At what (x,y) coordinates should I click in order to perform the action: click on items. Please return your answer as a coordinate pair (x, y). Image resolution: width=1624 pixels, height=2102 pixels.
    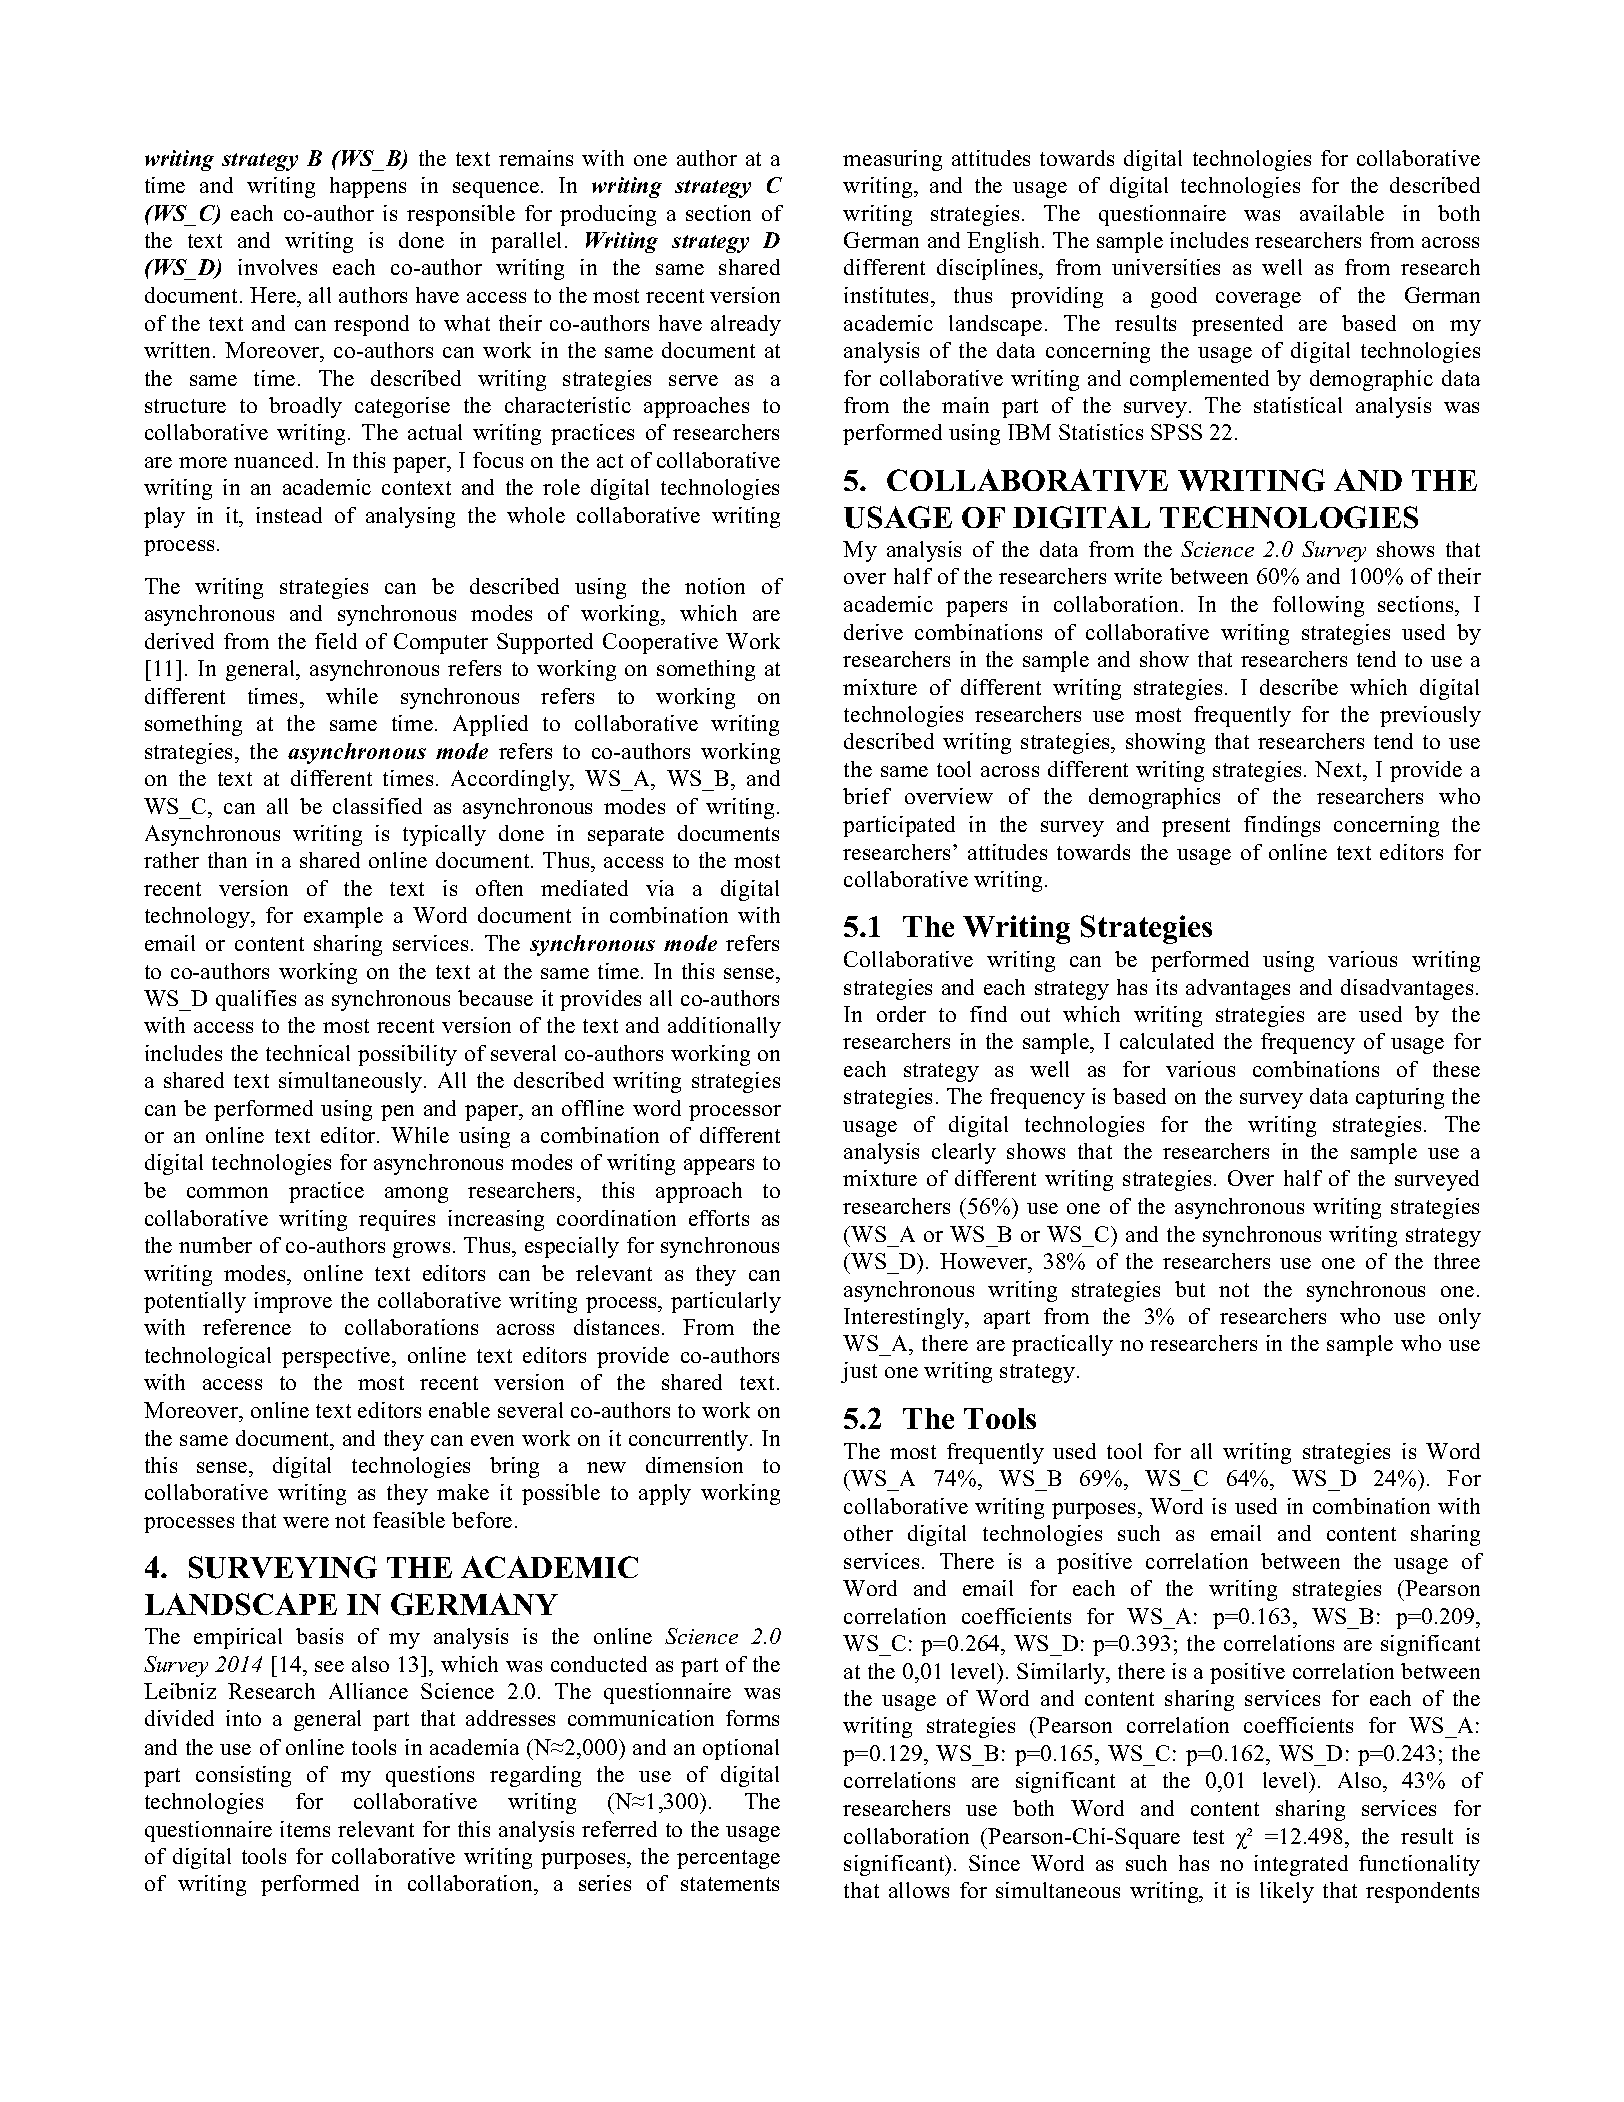
    Looking at the image, I should click on (305, 1829).
